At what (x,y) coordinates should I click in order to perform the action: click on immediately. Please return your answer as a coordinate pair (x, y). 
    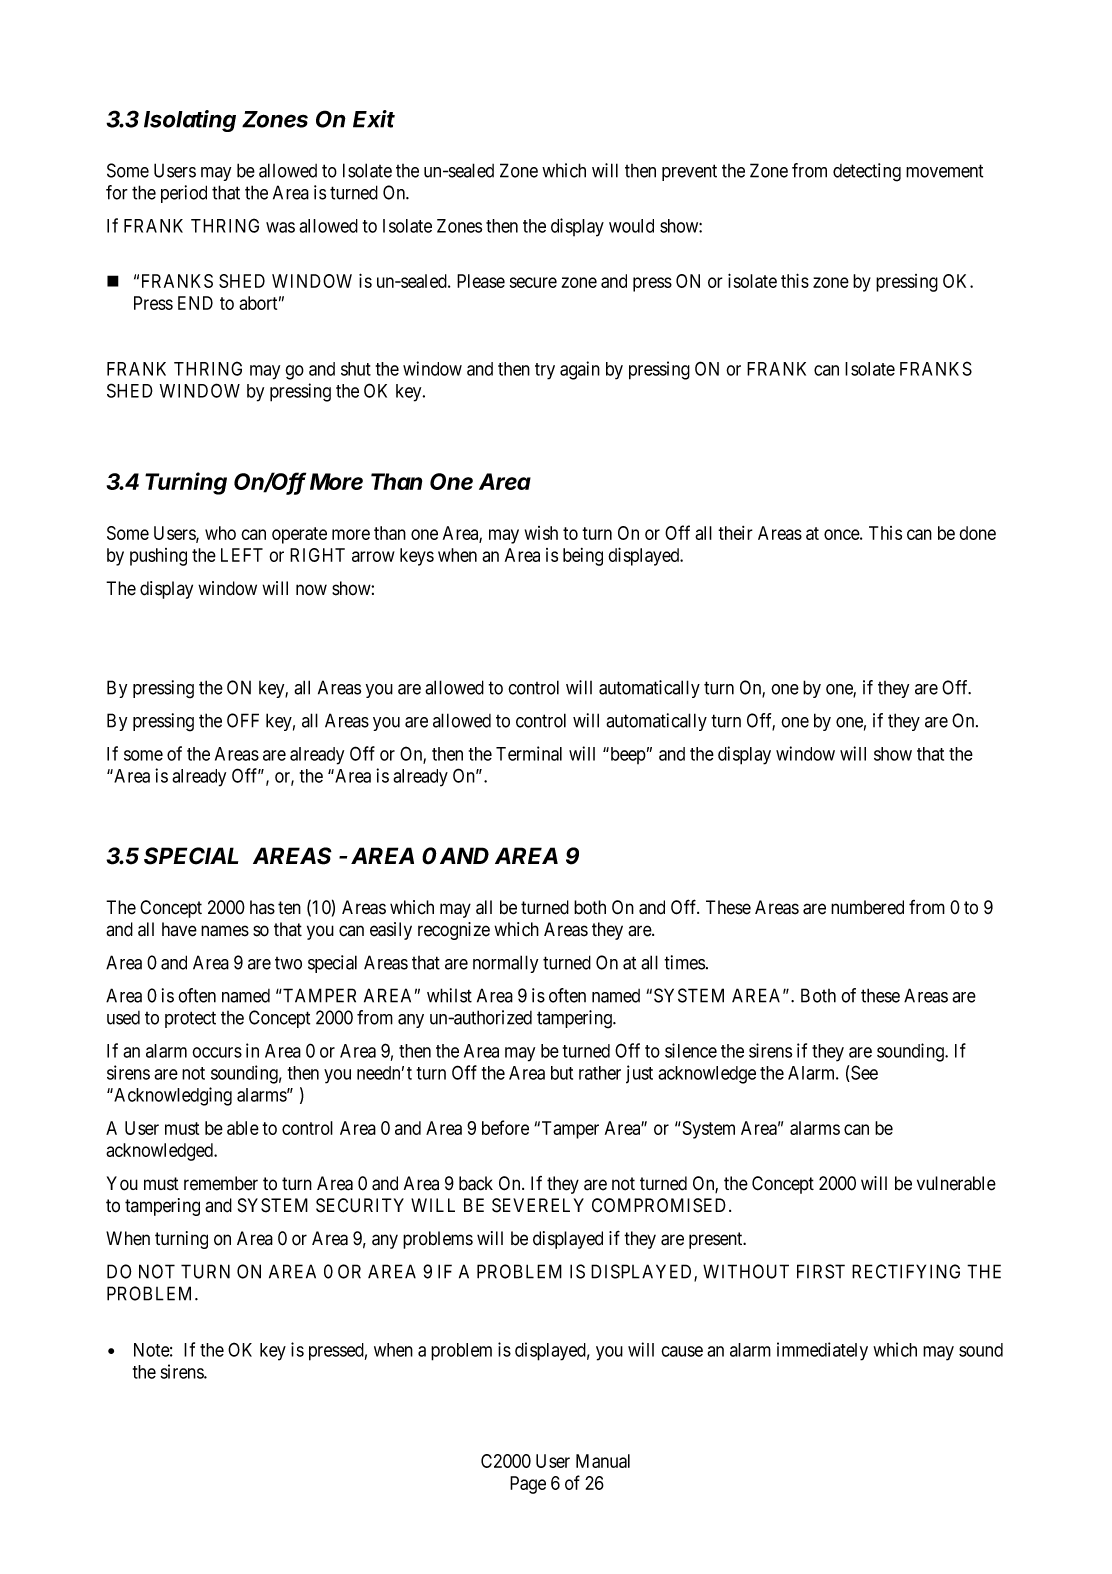
    Looking at the image, I should click on (822, 1351).
